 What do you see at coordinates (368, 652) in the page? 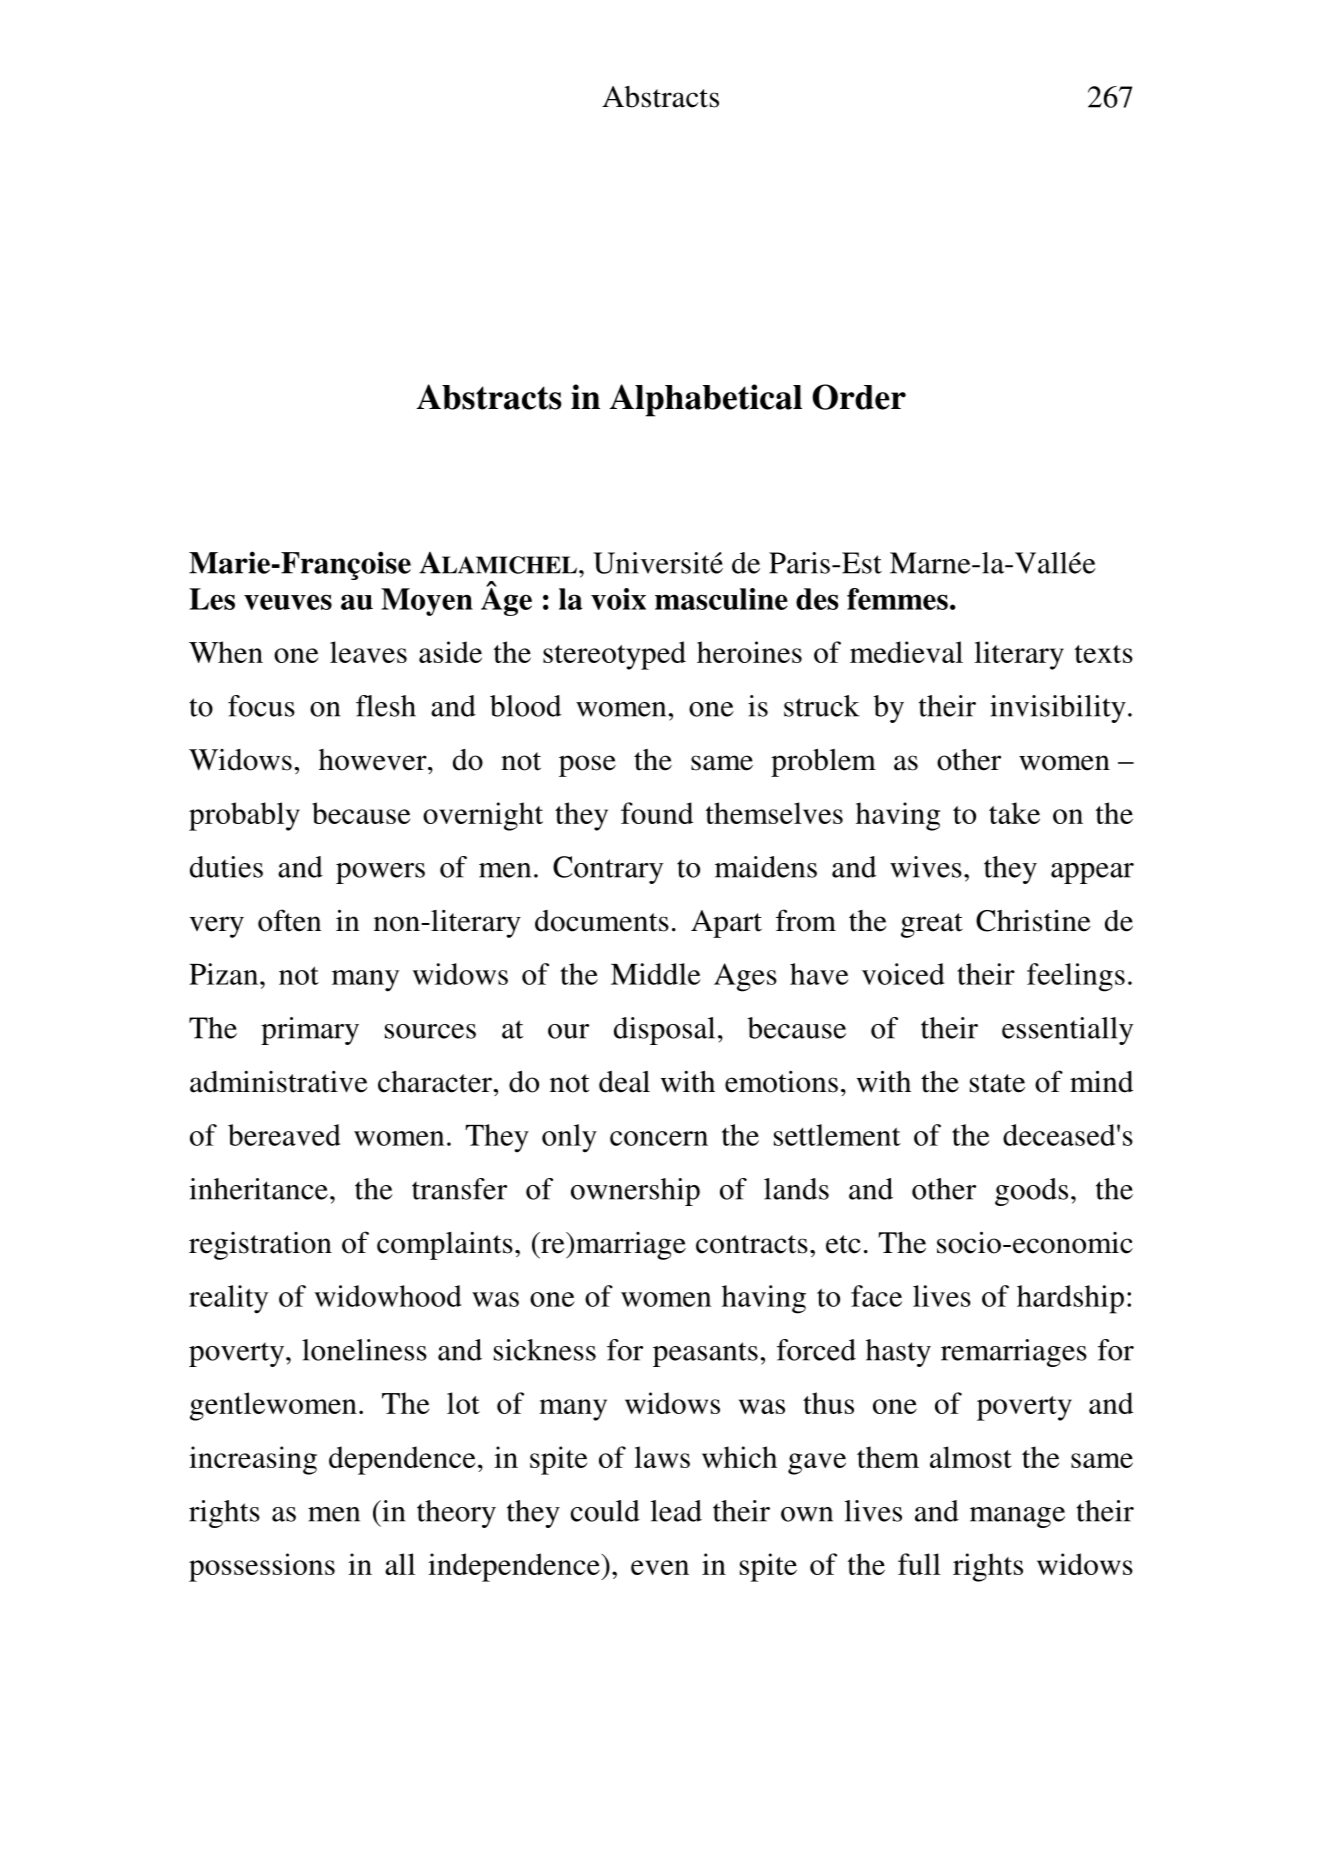
I see `leaves` at bounding box center [368, 652].
